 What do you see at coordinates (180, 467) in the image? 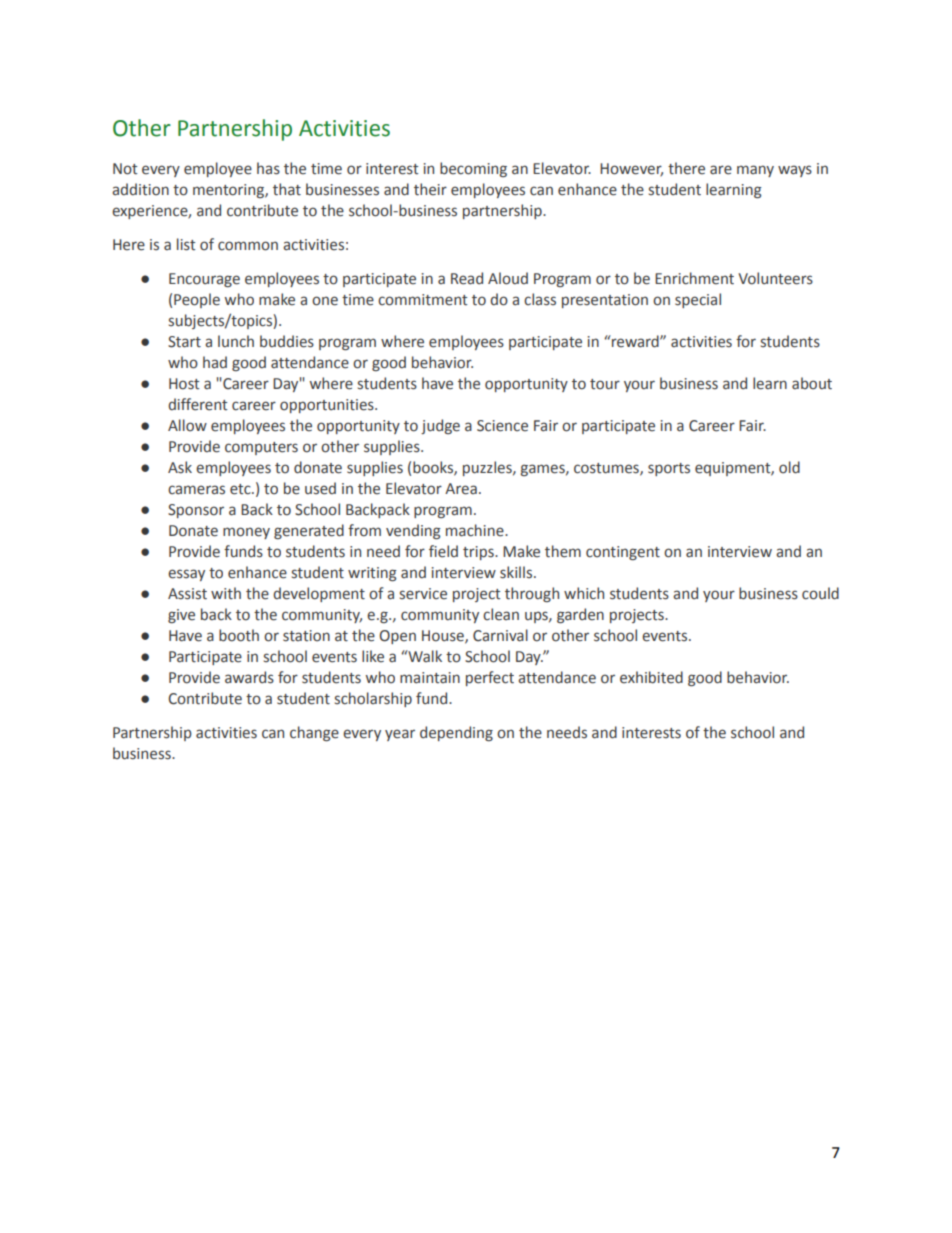
I see `Ask` at bounding box center [180, 467].
